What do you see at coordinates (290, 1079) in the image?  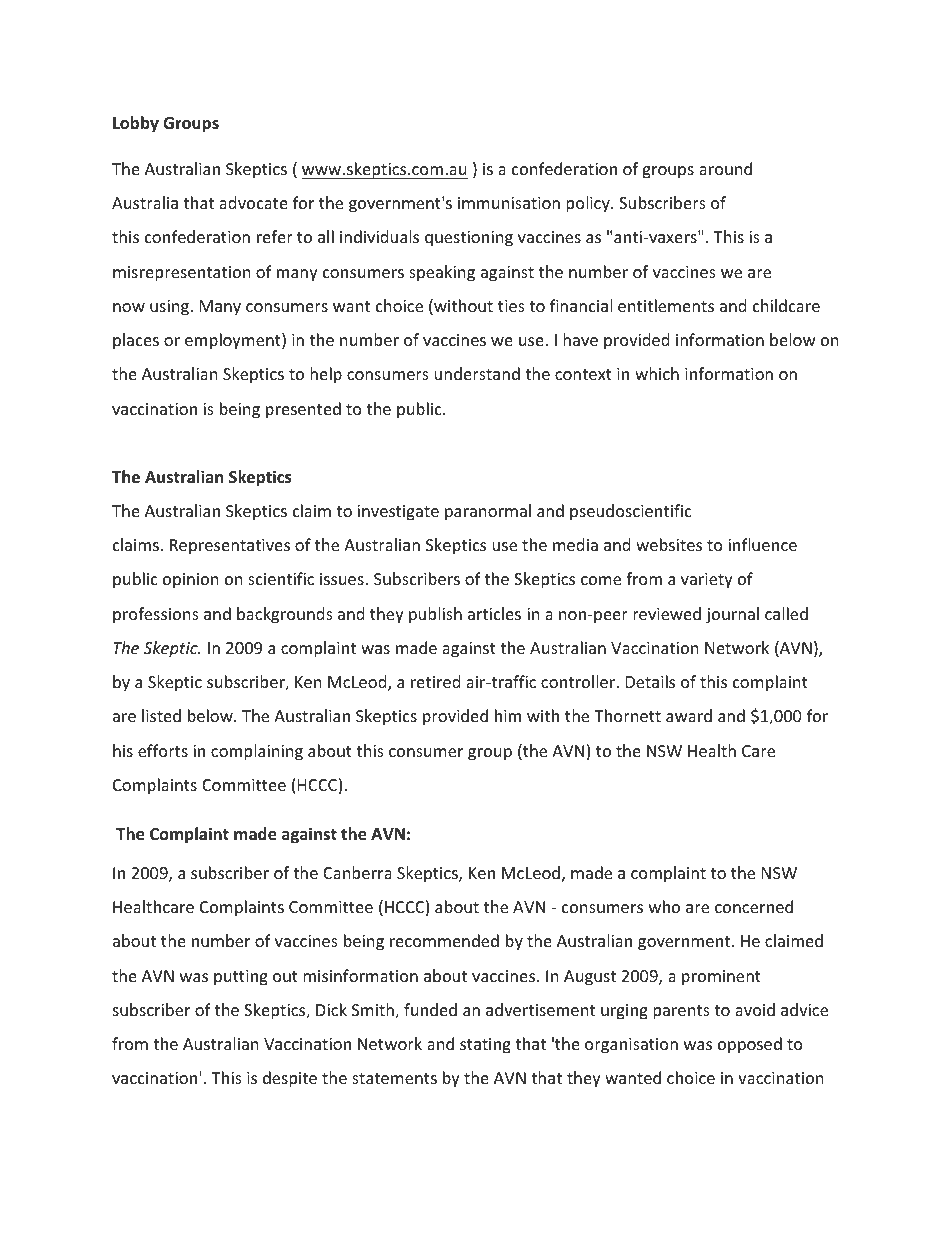 I see `despite` at bounding box center [290, 1079].
